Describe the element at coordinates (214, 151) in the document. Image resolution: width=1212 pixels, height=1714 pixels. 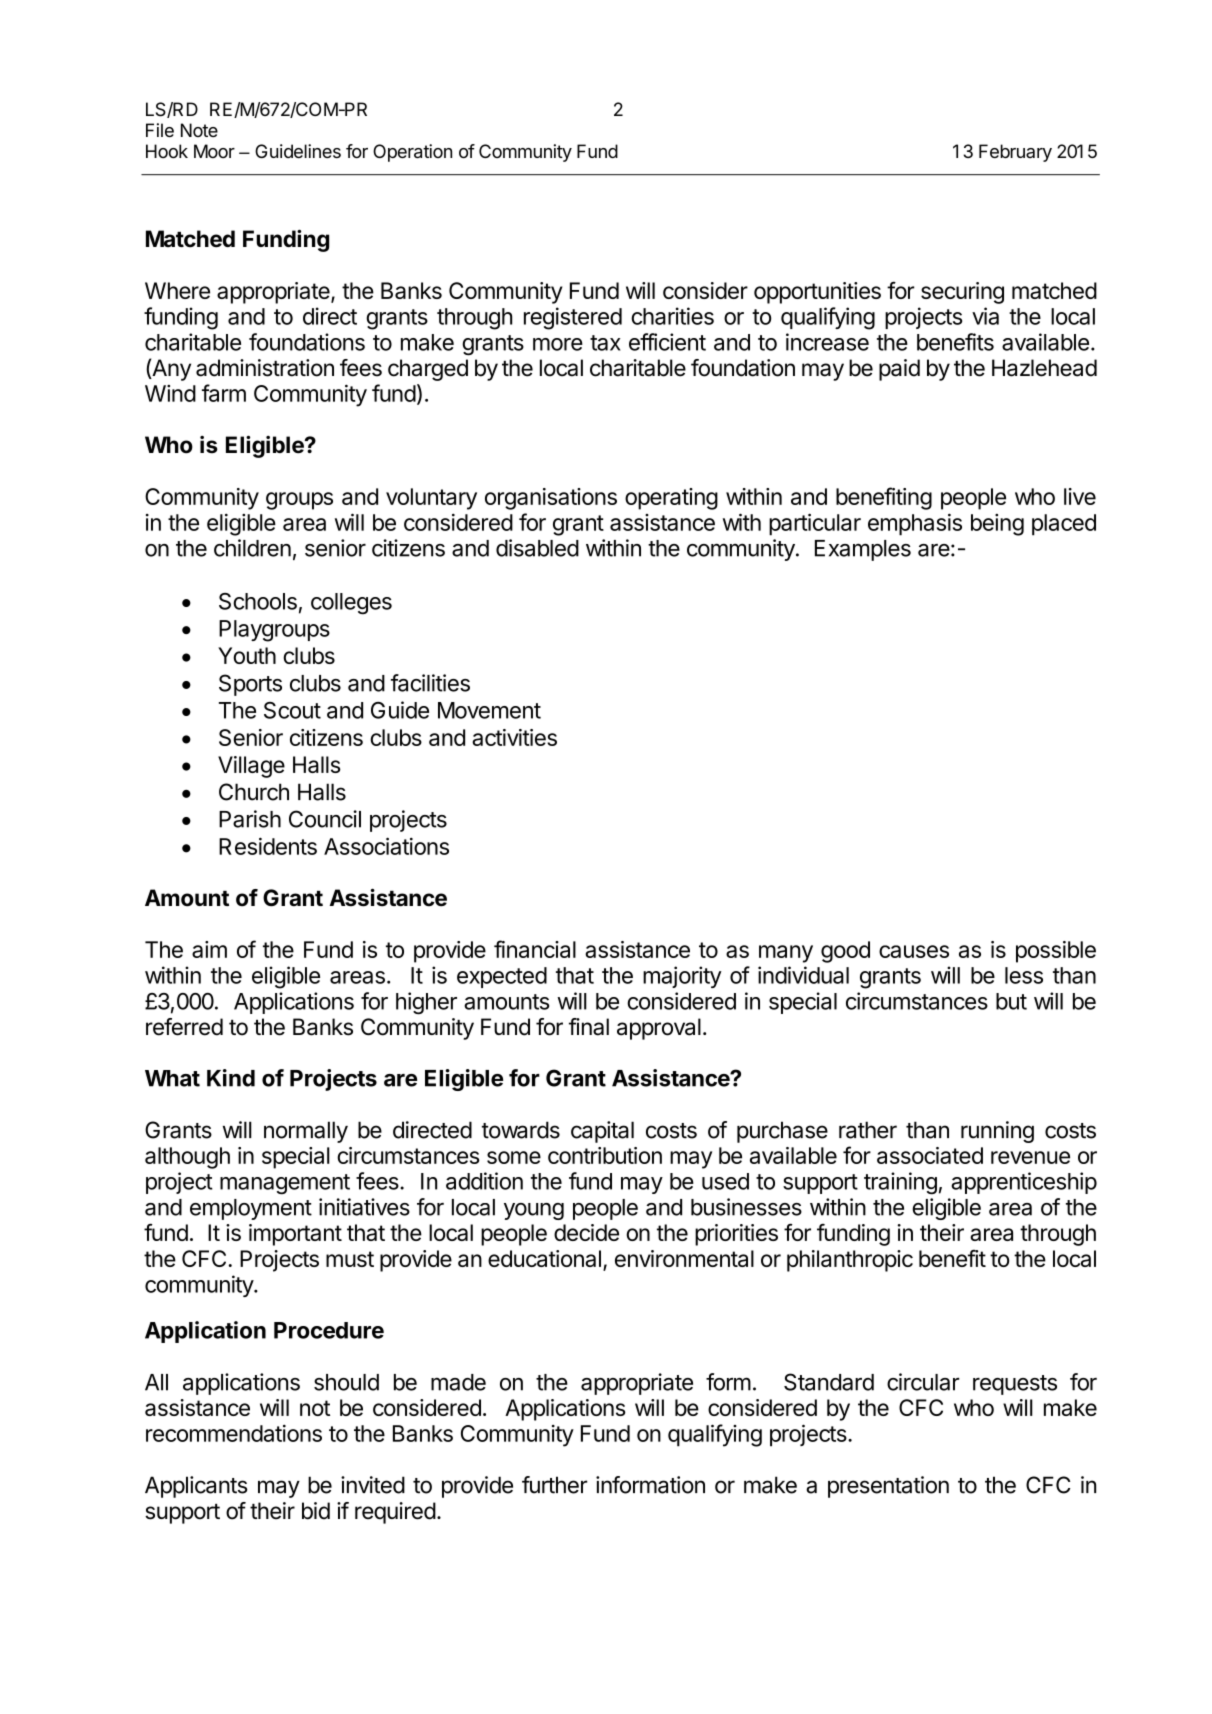
I see `Moor` at that location.
